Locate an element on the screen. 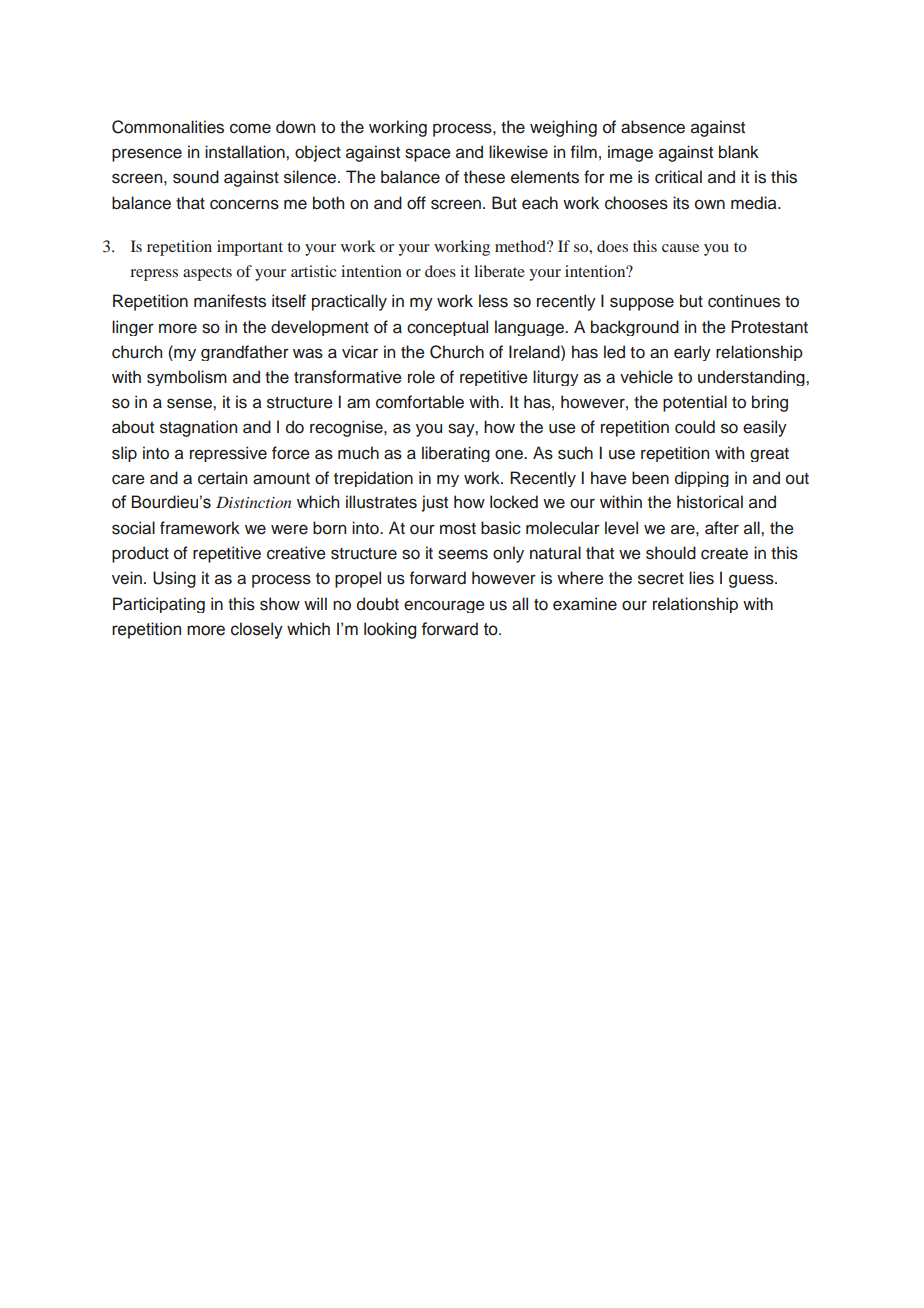  most is located at coordinates (458, 529).
